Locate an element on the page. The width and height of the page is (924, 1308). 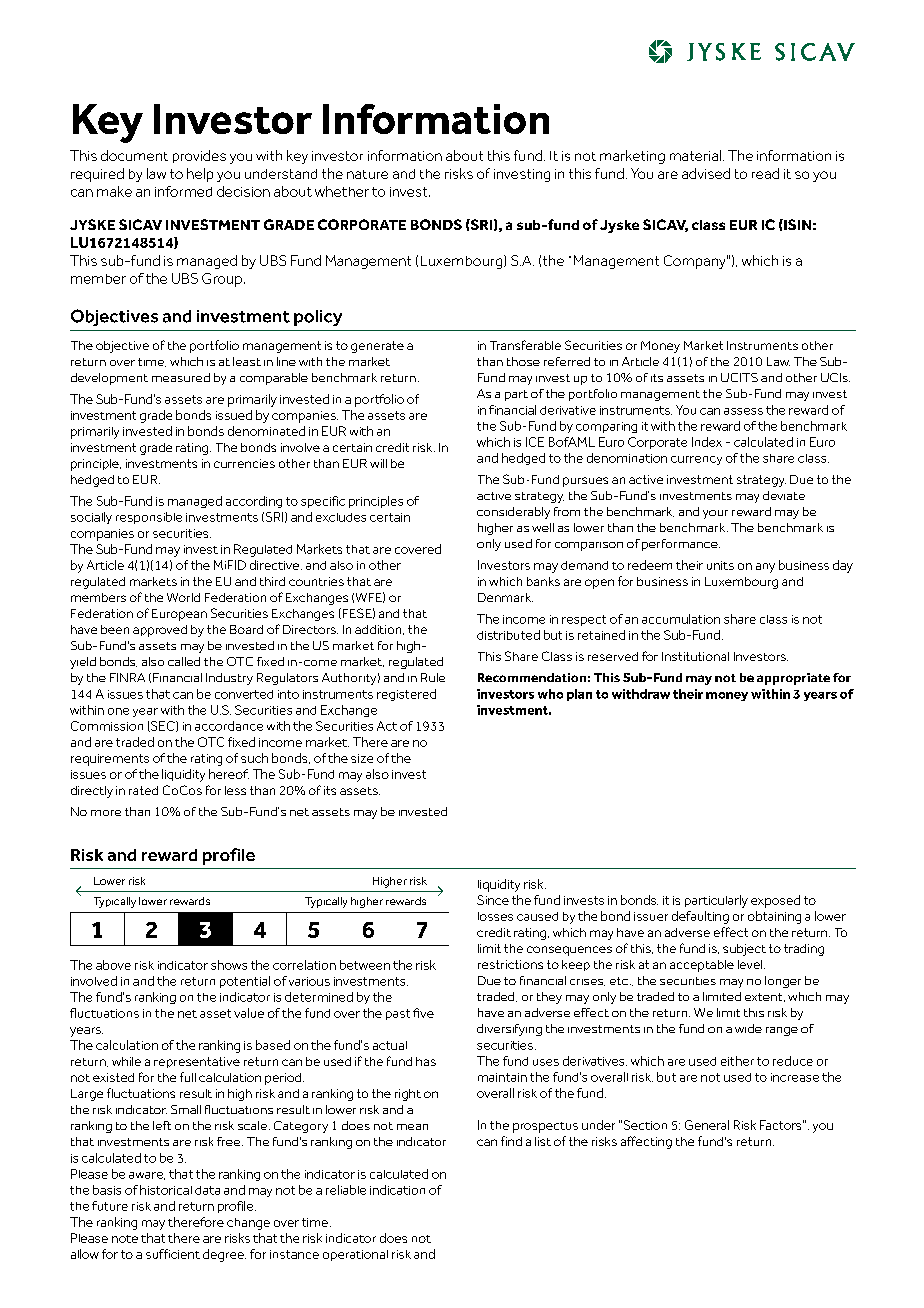
informed is located at coordinates (183, 191).
